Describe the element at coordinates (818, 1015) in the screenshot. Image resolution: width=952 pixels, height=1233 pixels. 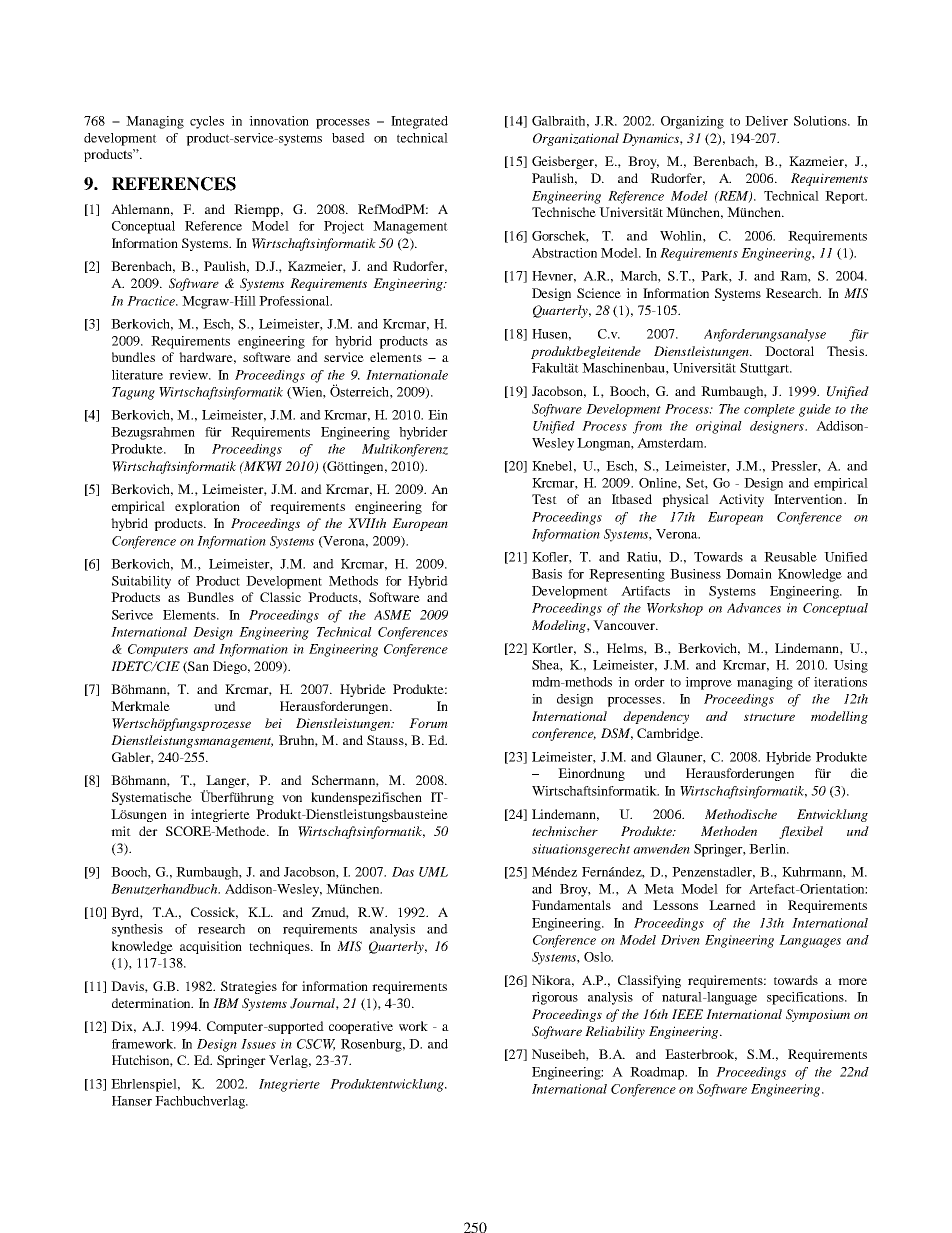
I see `Symposium` at that location.
